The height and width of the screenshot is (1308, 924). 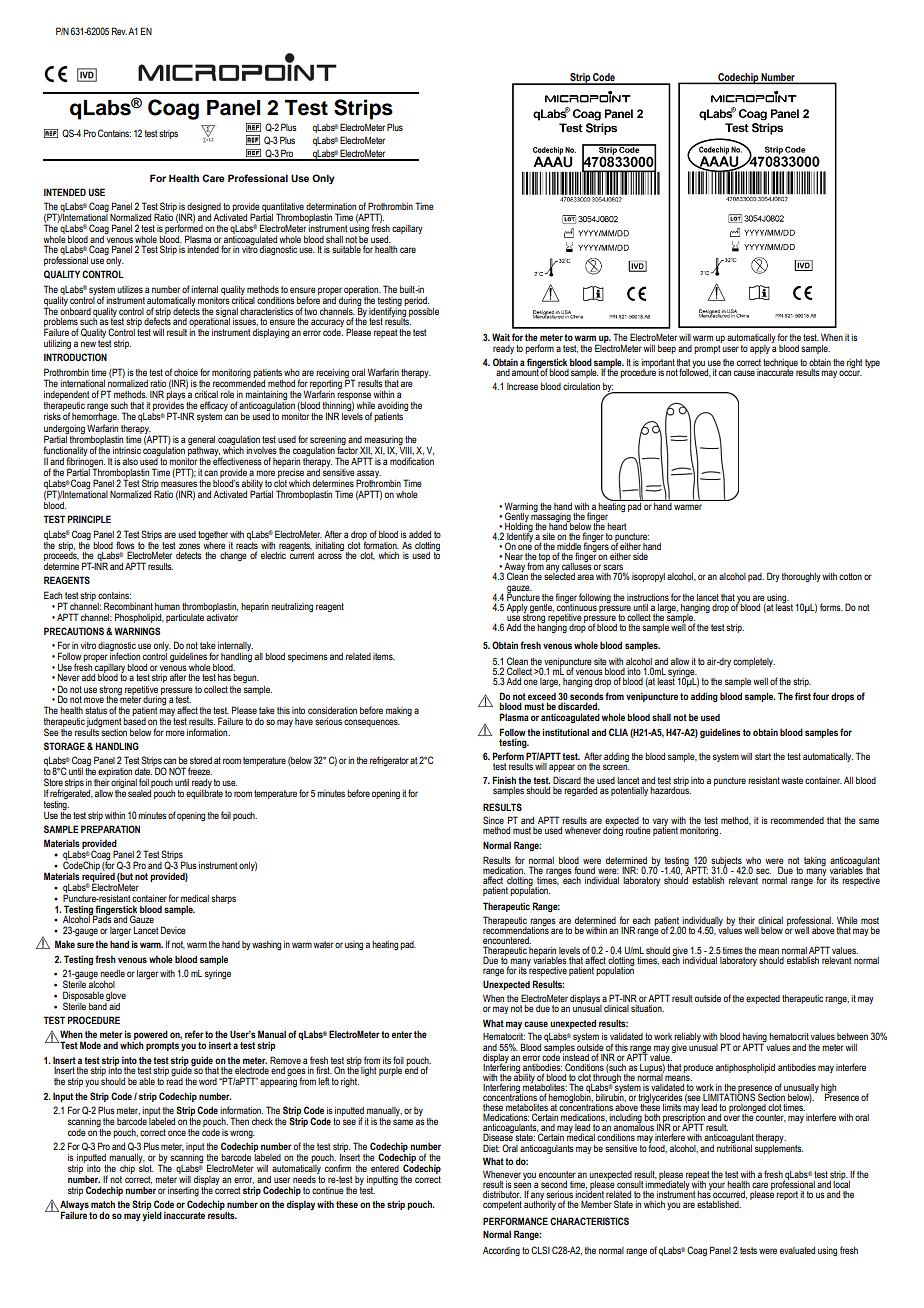 I want to click on items, so click(x=384, y=656).
